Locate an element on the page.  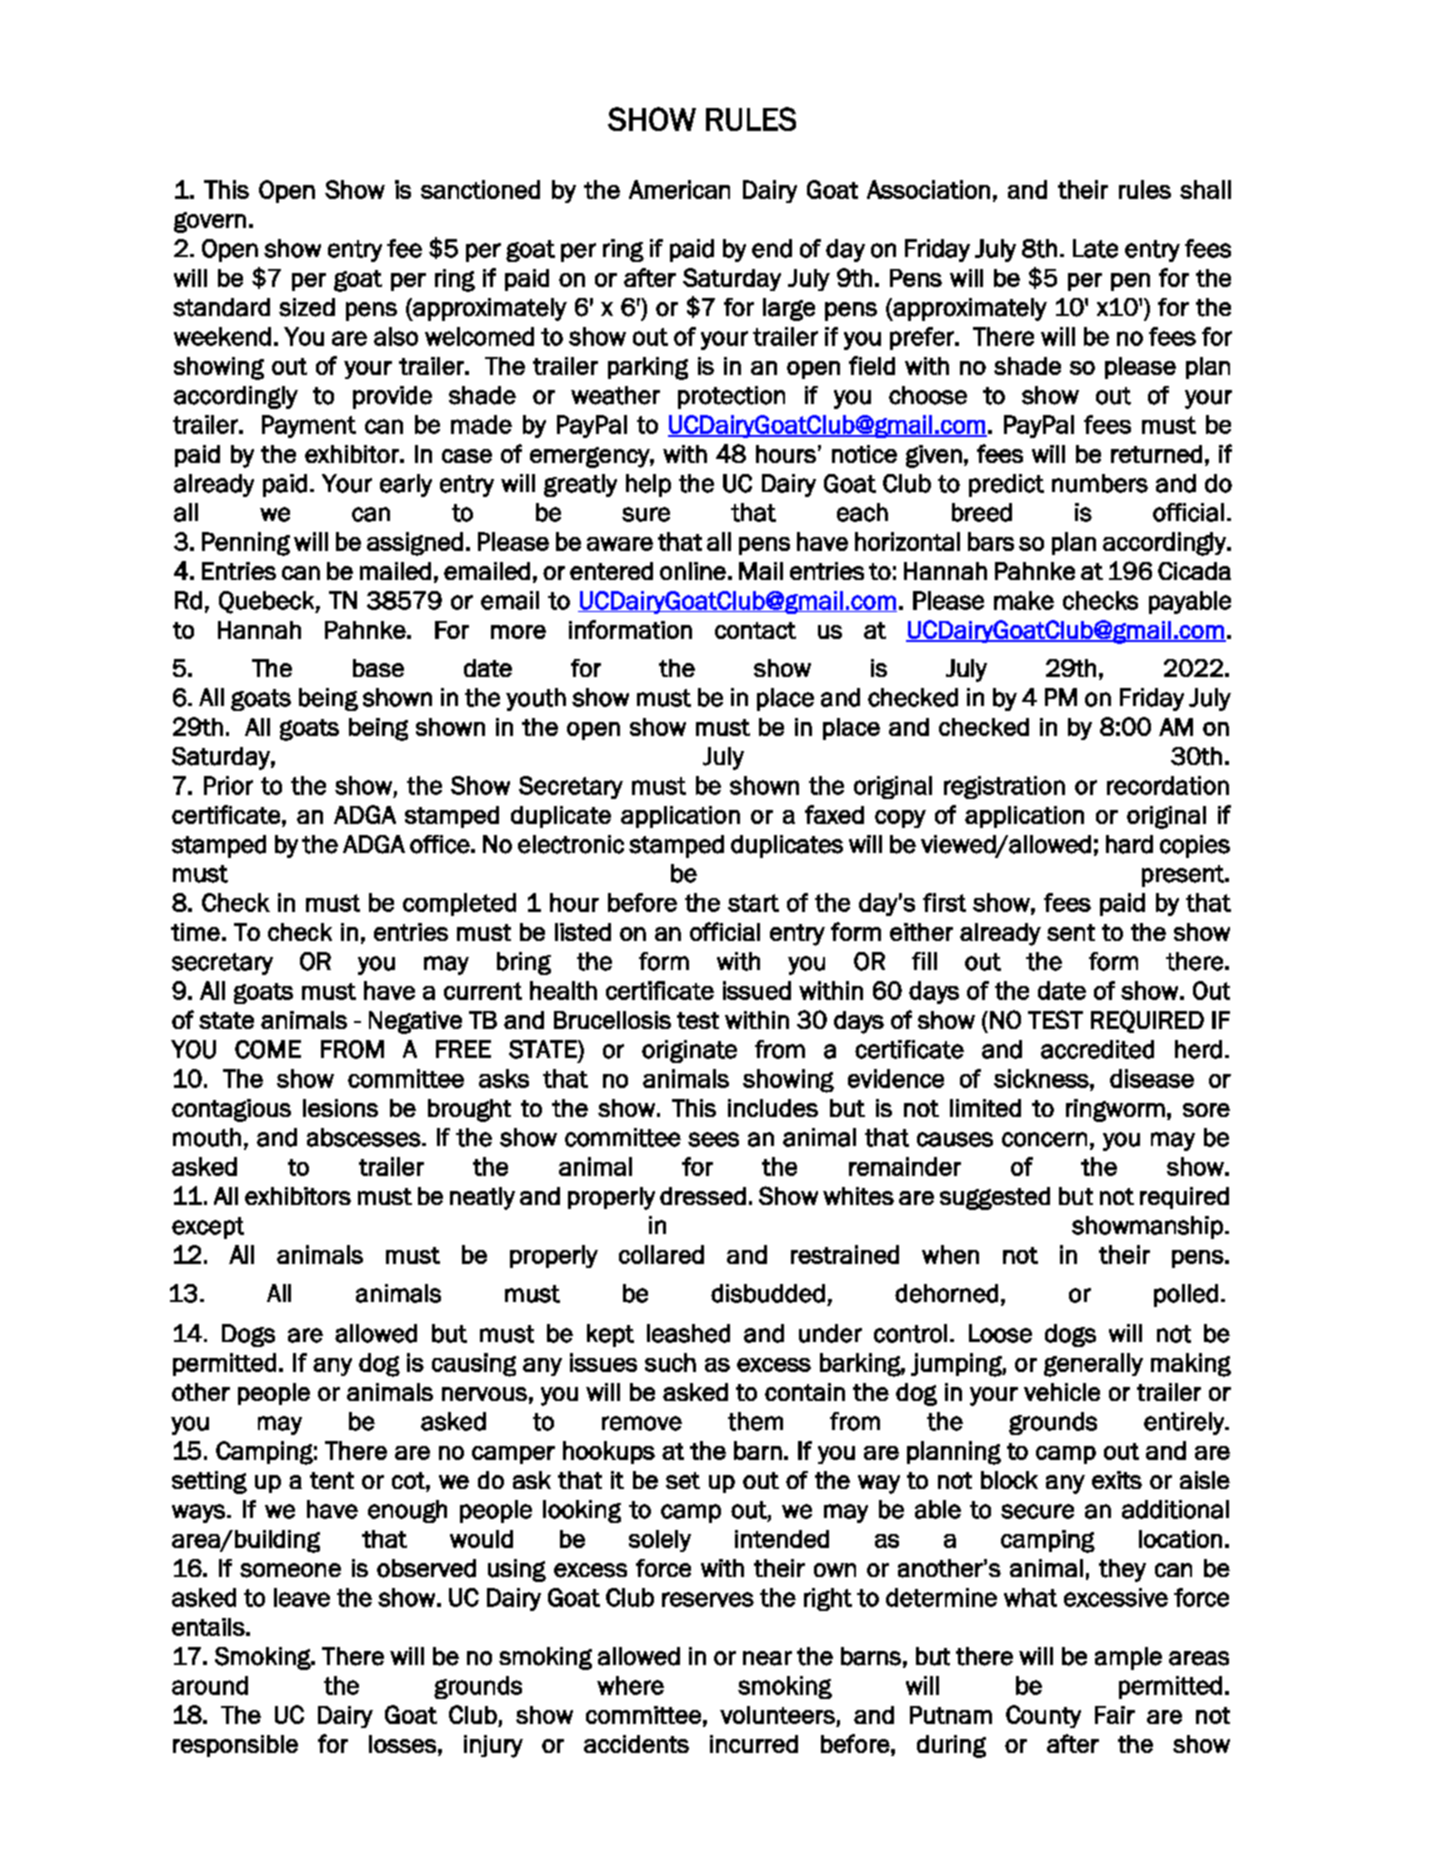
American is located at coordinates (679, 189).
